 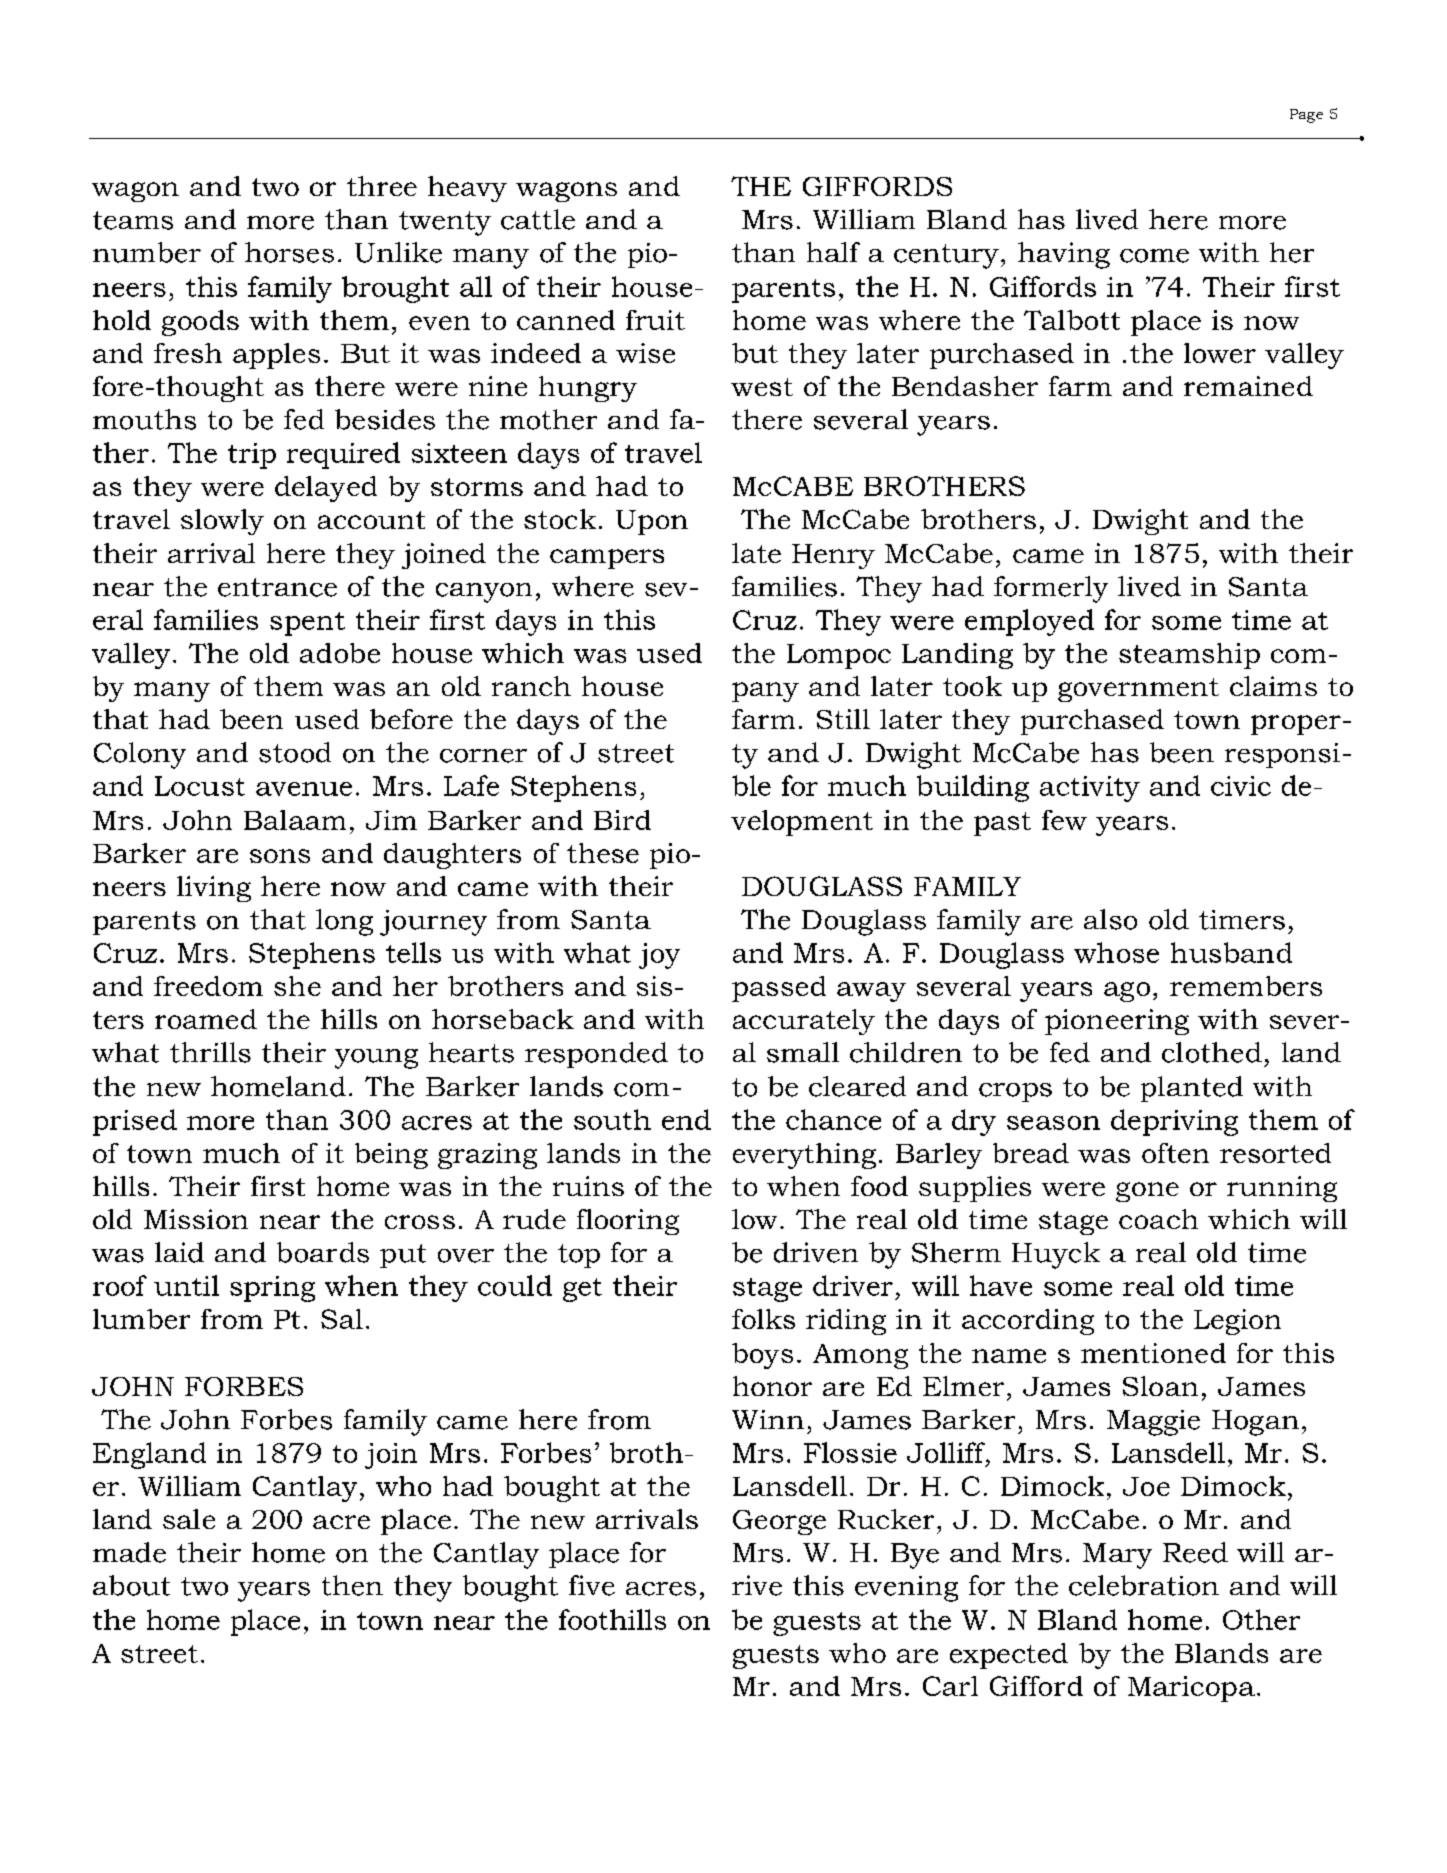 What do you see at coordinates (1273, 686) in the document?
I see `claims` at bounding box center [1273, 686].
